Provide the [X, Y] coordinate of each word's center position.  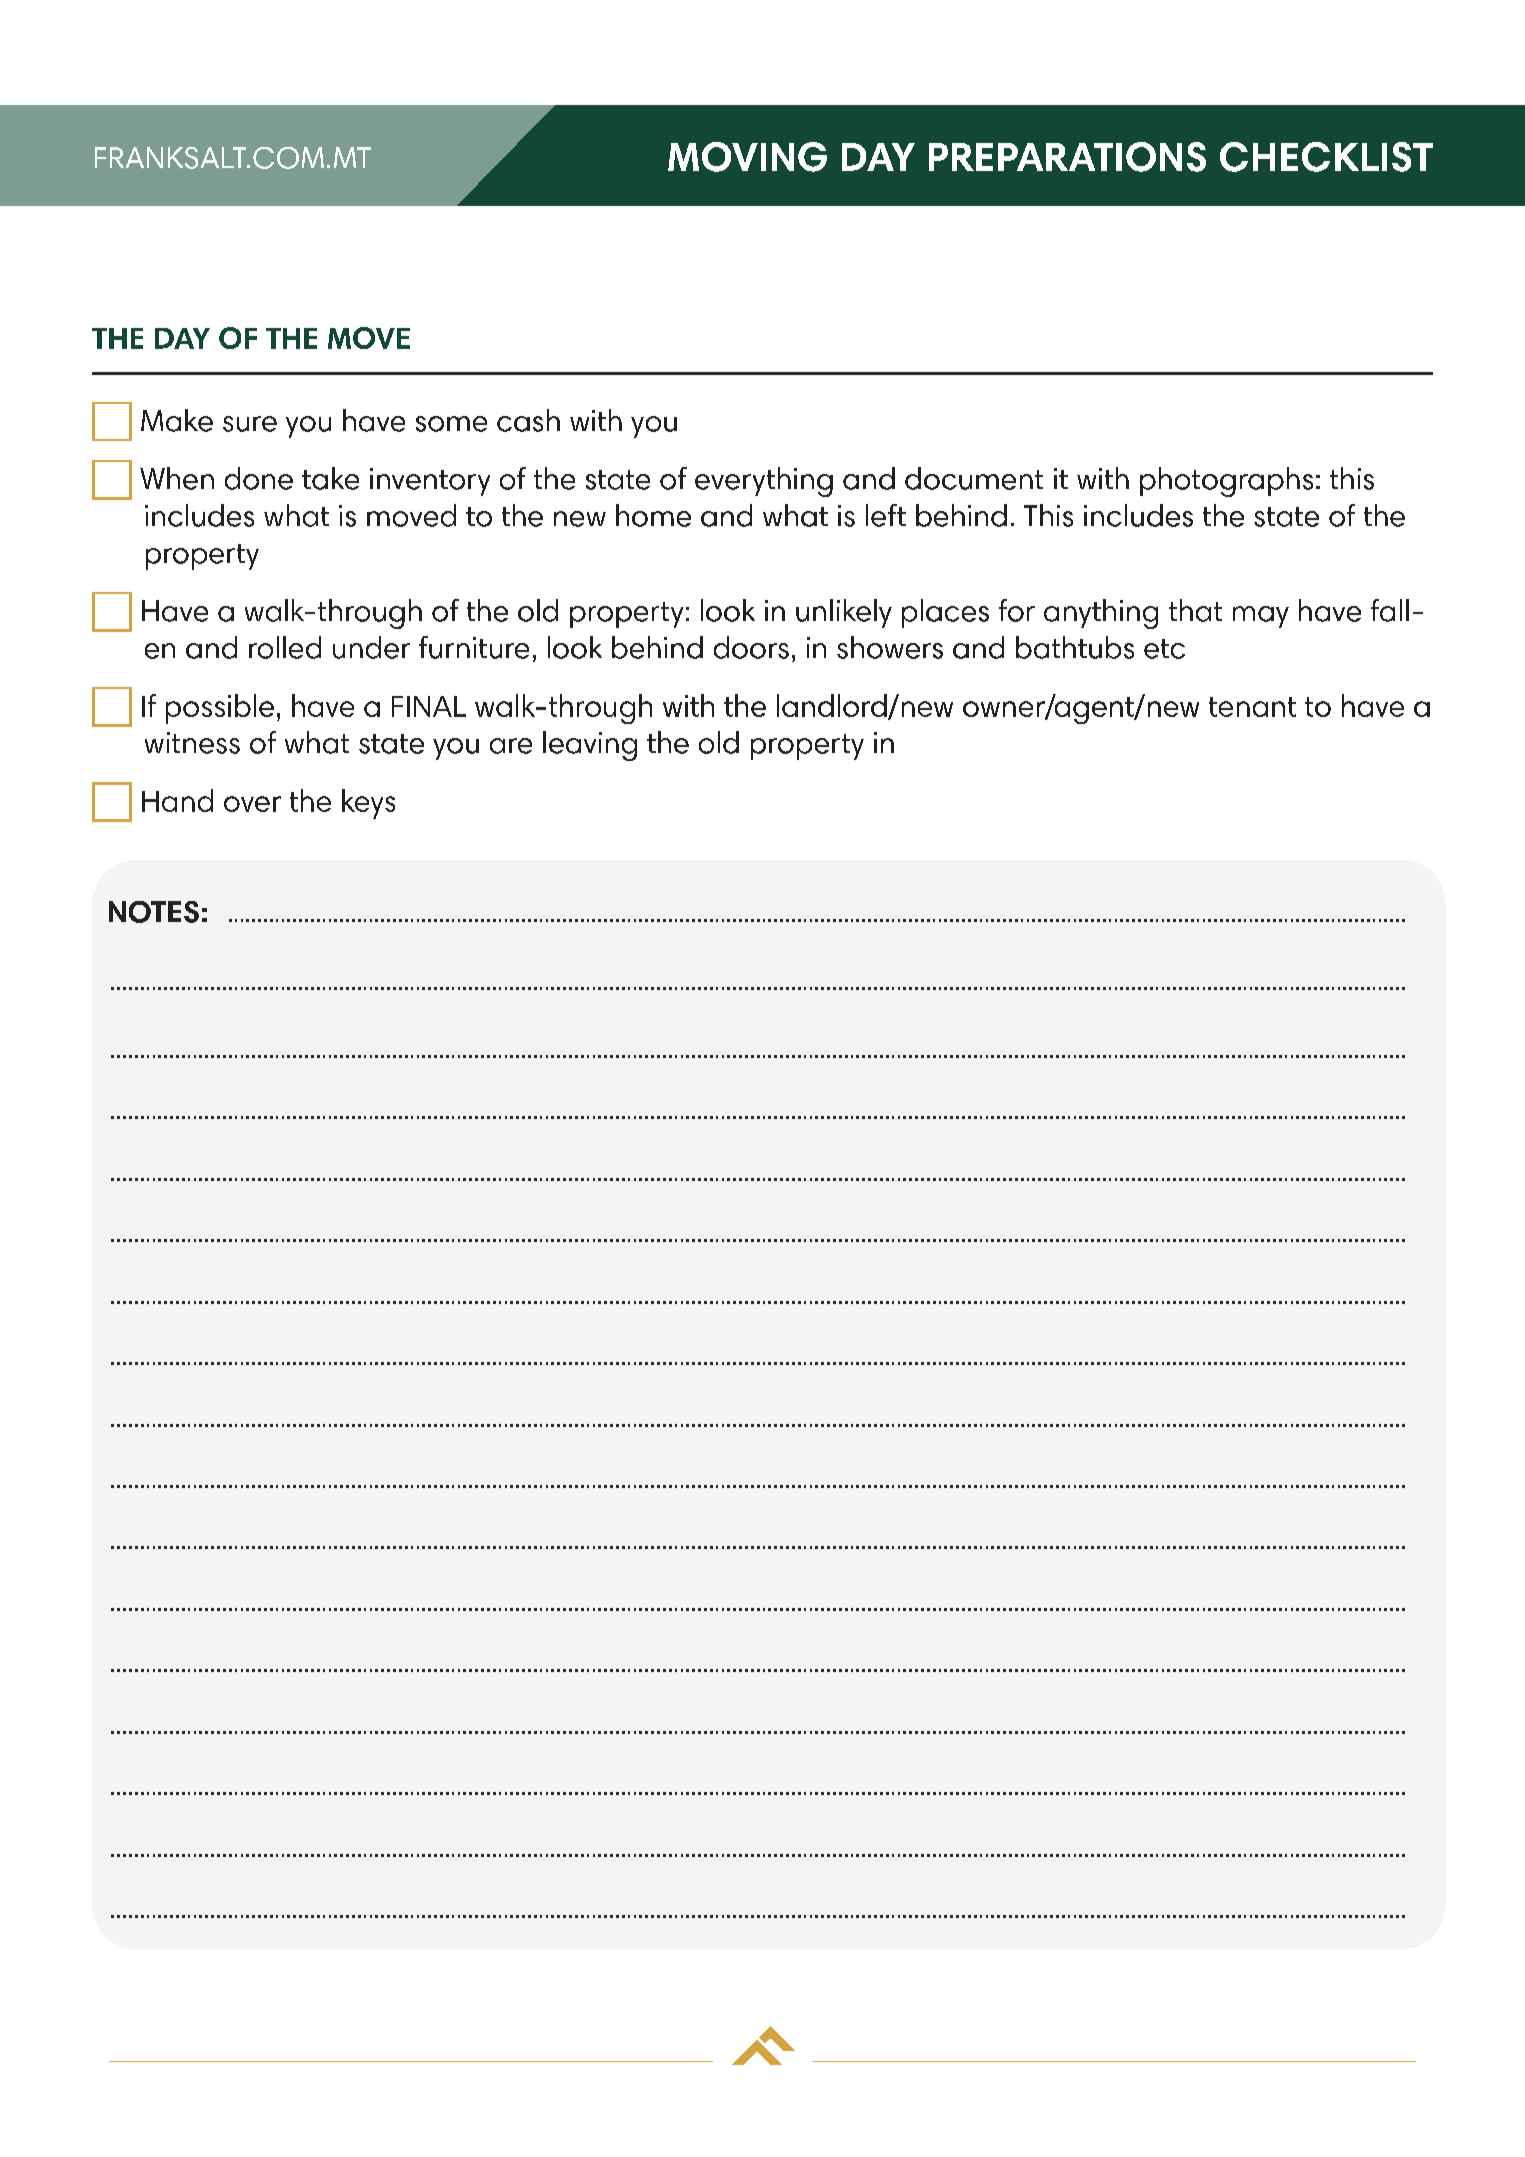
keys [368, 804]
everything [764, 482]
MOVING [747, 157]
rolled [285, 647]
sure [250, 424]
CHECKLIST [1326, 157]
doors [751, 647]
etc [1164, 649]
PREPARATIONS [1067, 157]
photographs [1226, 482]
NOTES [154, 912]
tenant [1252, 707]
